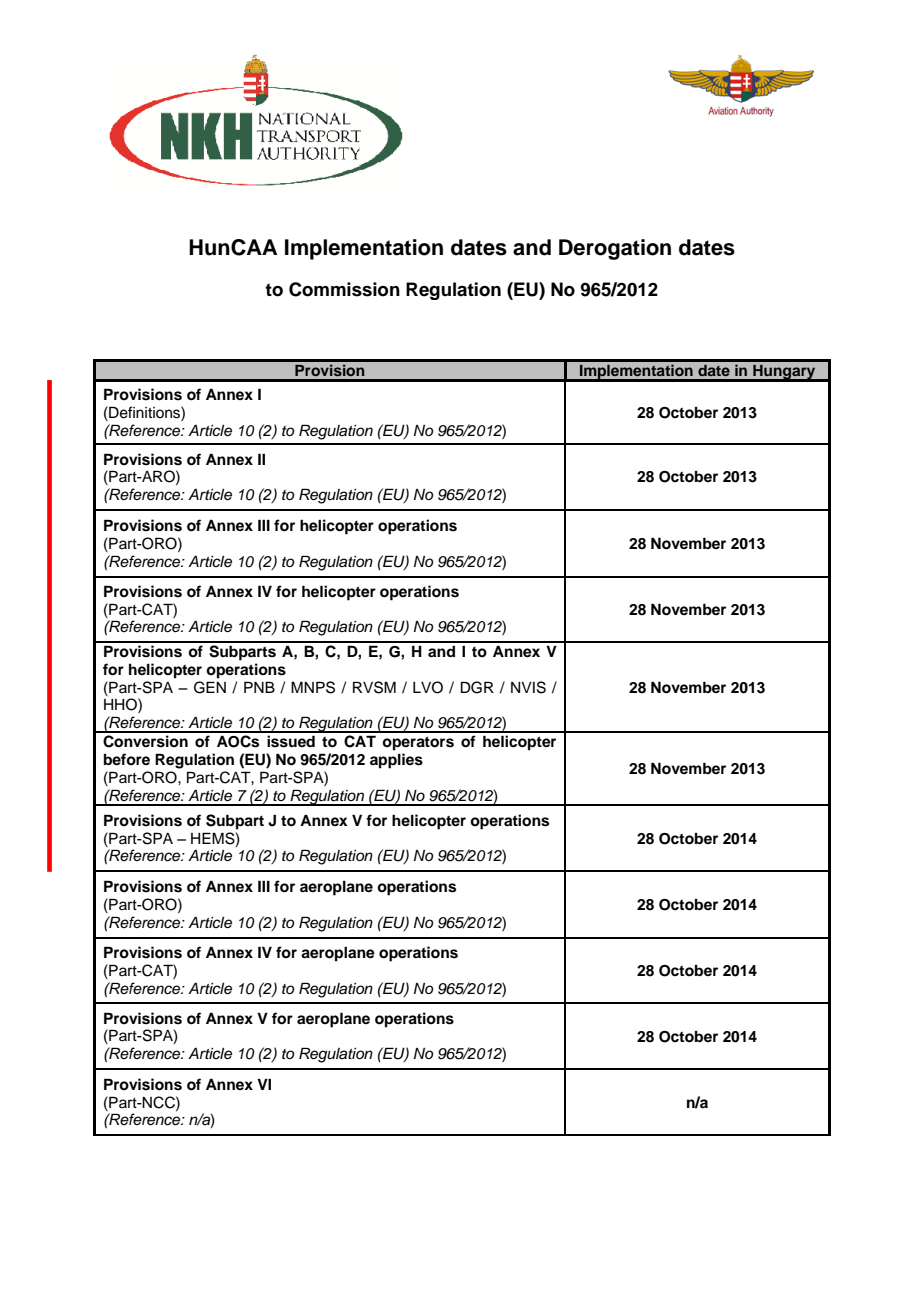 The width and height of the document is (924, 1308). I want to click on Conversion, so click(145, 741).
